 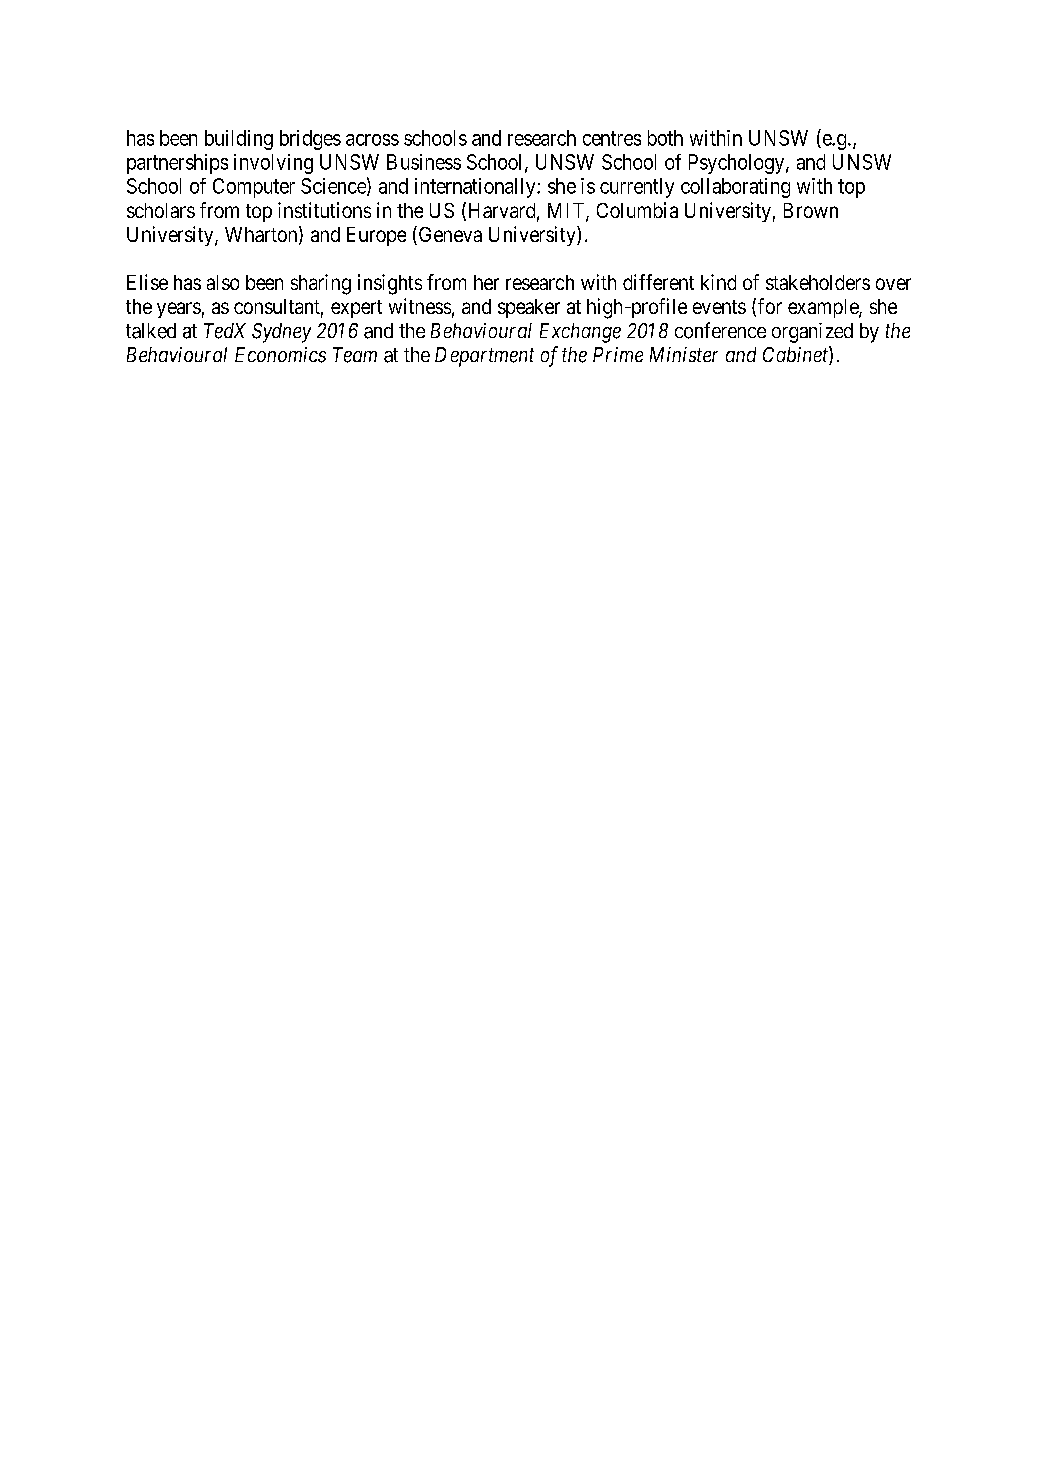 I want to click on Geneva, so click(x=450, y=234).
